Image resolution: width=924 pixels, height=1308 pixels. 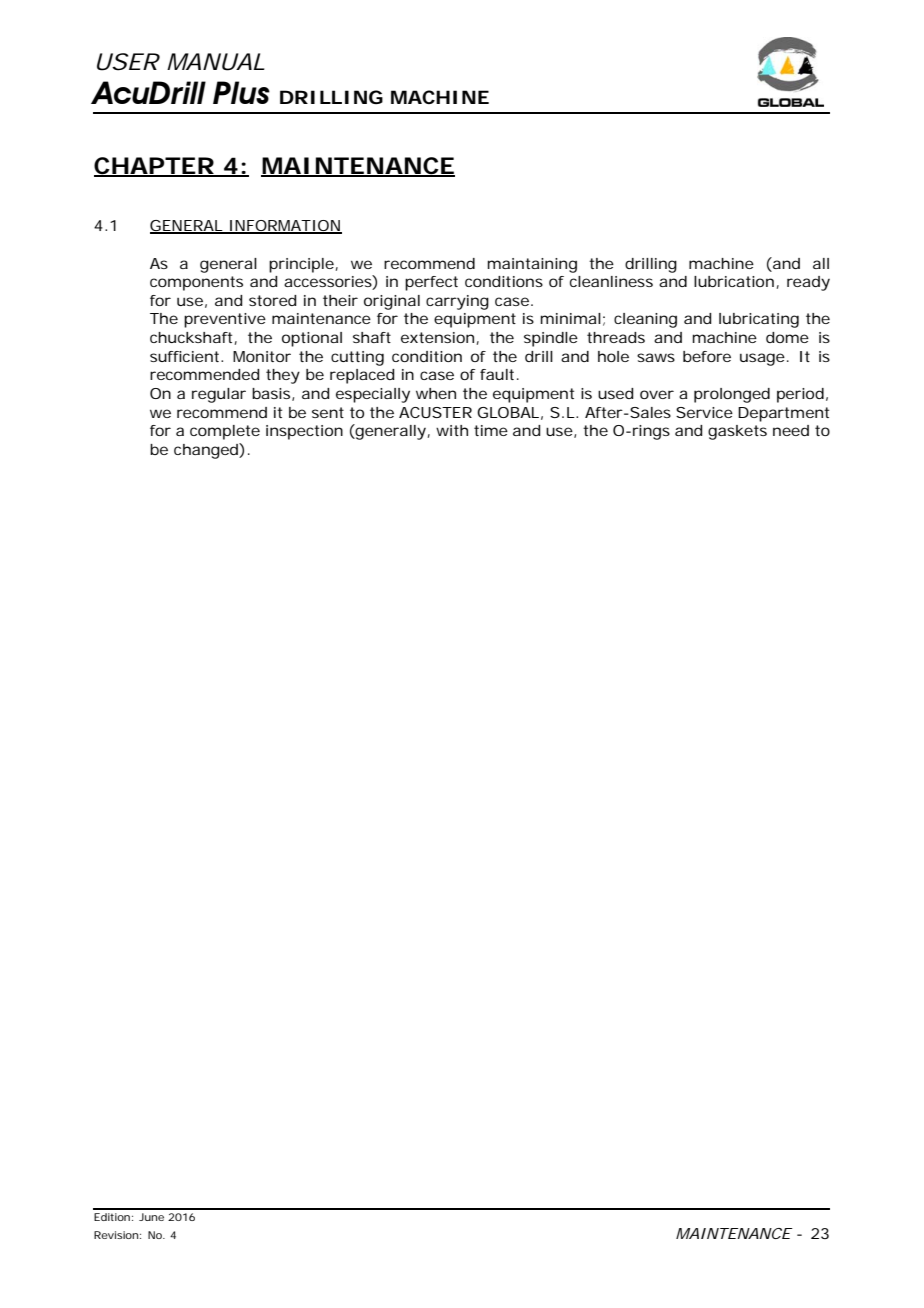 I want to click on sufficient, so click(x=186, y=356).
